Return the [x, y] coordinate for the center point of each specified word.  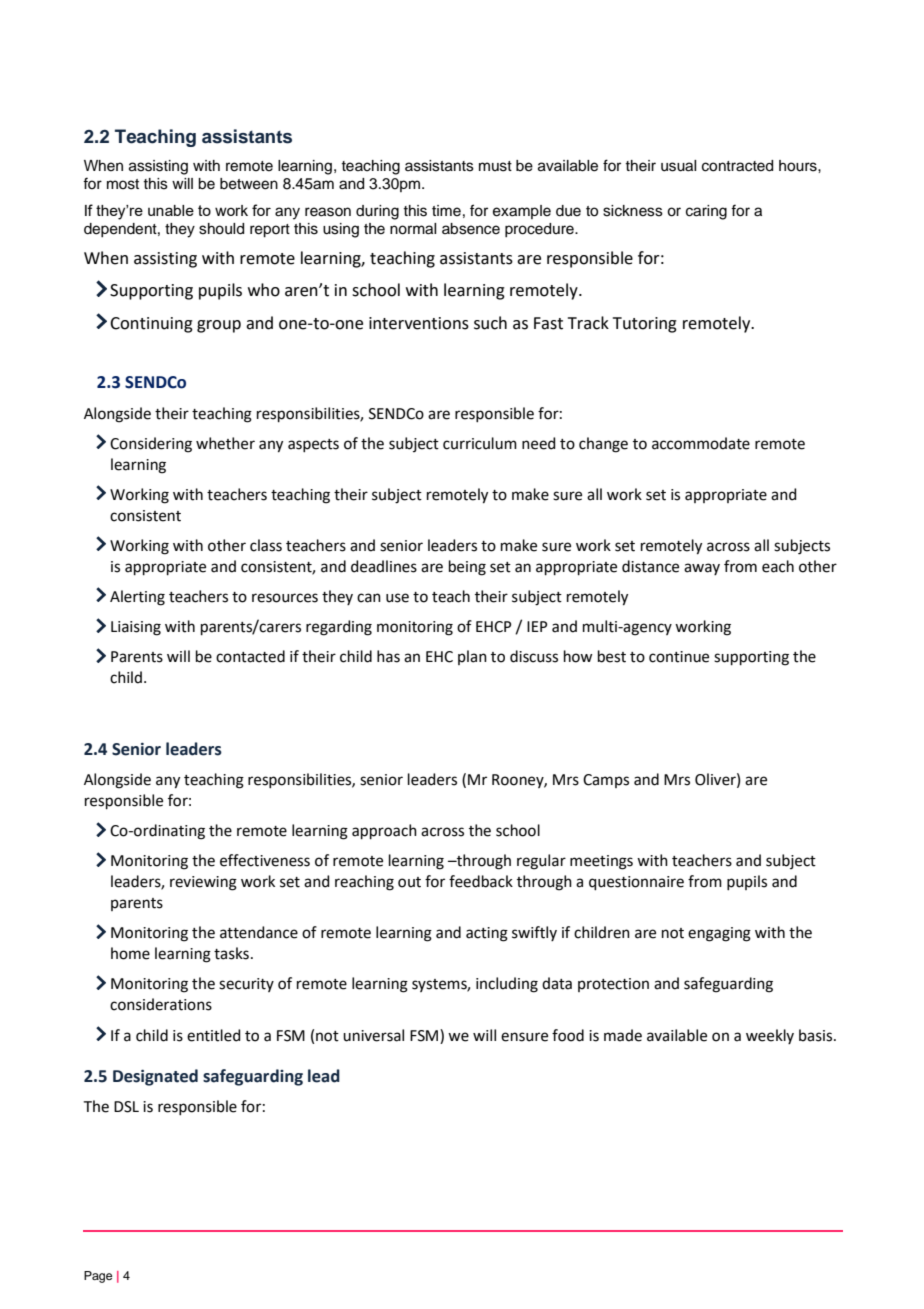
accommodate [701, 443]
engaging [719, 934]
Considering [151, 445]
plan [472, 657]
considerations [161, 1004]
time [446, 211]
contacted [250, 656]
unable [171, 210]
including [507, 985]
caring [706, 212]
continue [679, 657]
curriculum [480, 443]
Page [98, 1277]
